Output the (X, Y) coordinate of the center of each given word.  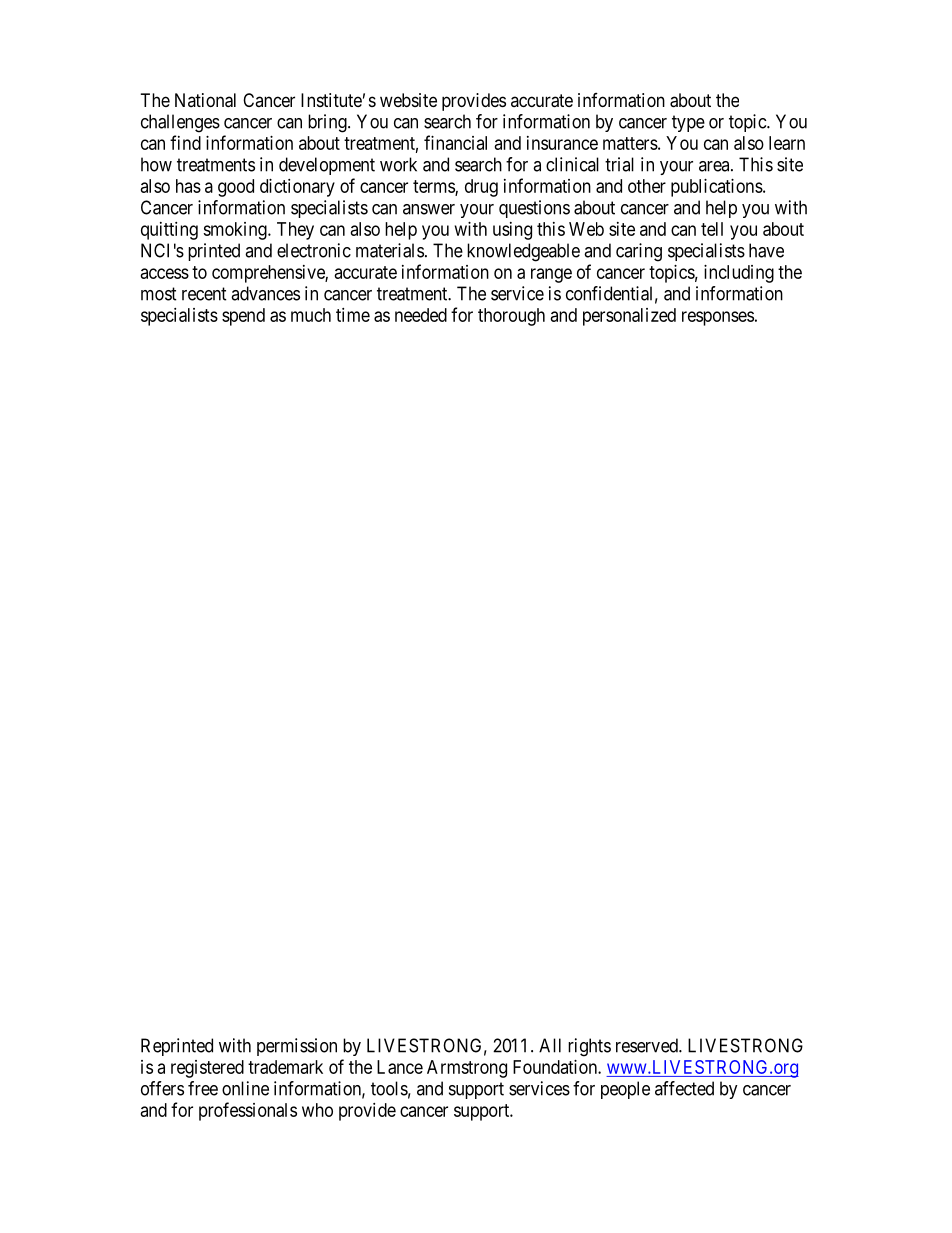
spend (243, 317)
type (688, 123)
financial (455, 142)
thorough (511, 317)
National (205, 100)
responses (718, 318)
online (245, 1088)
